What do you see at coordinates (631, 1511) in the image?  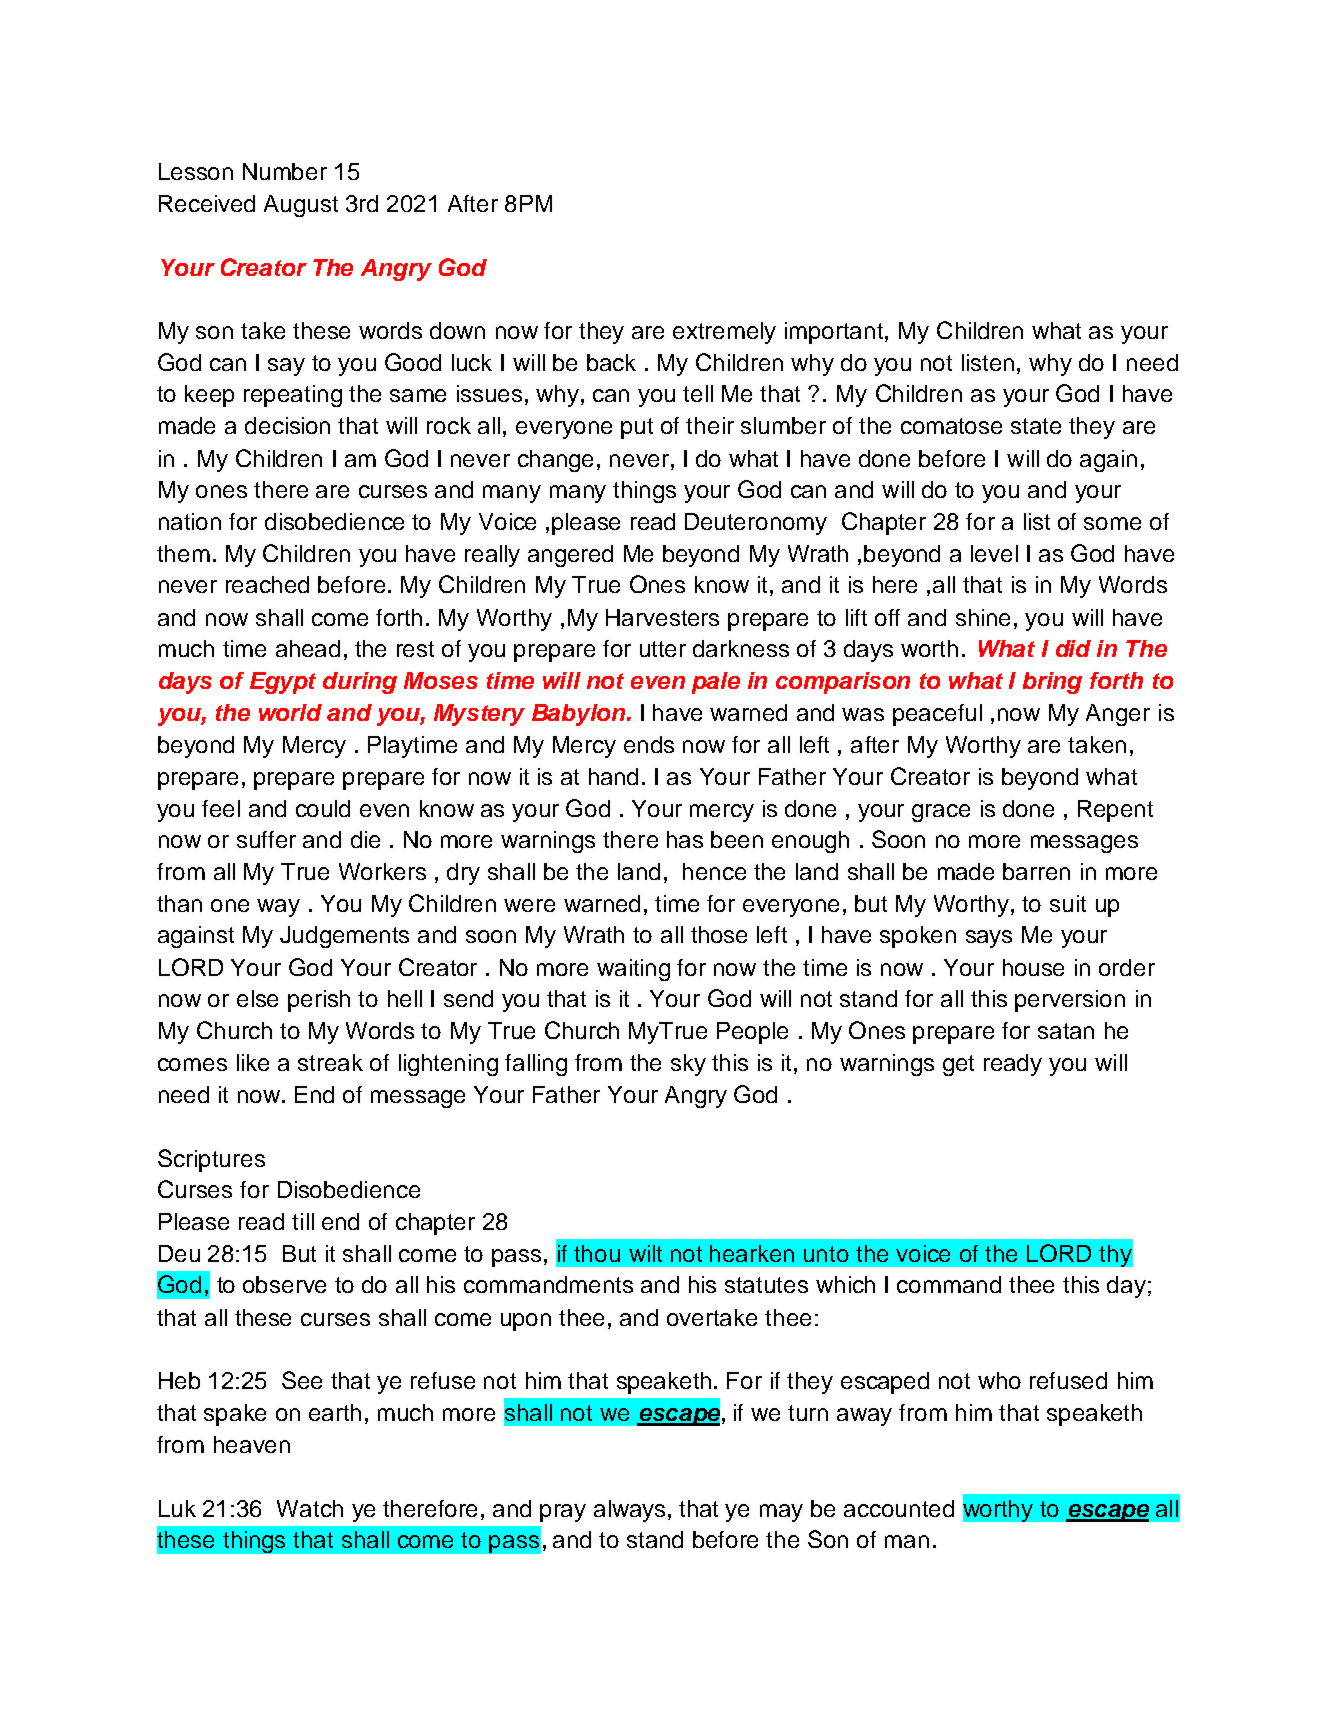 I see `always` at bounding box center [631, 1511].
